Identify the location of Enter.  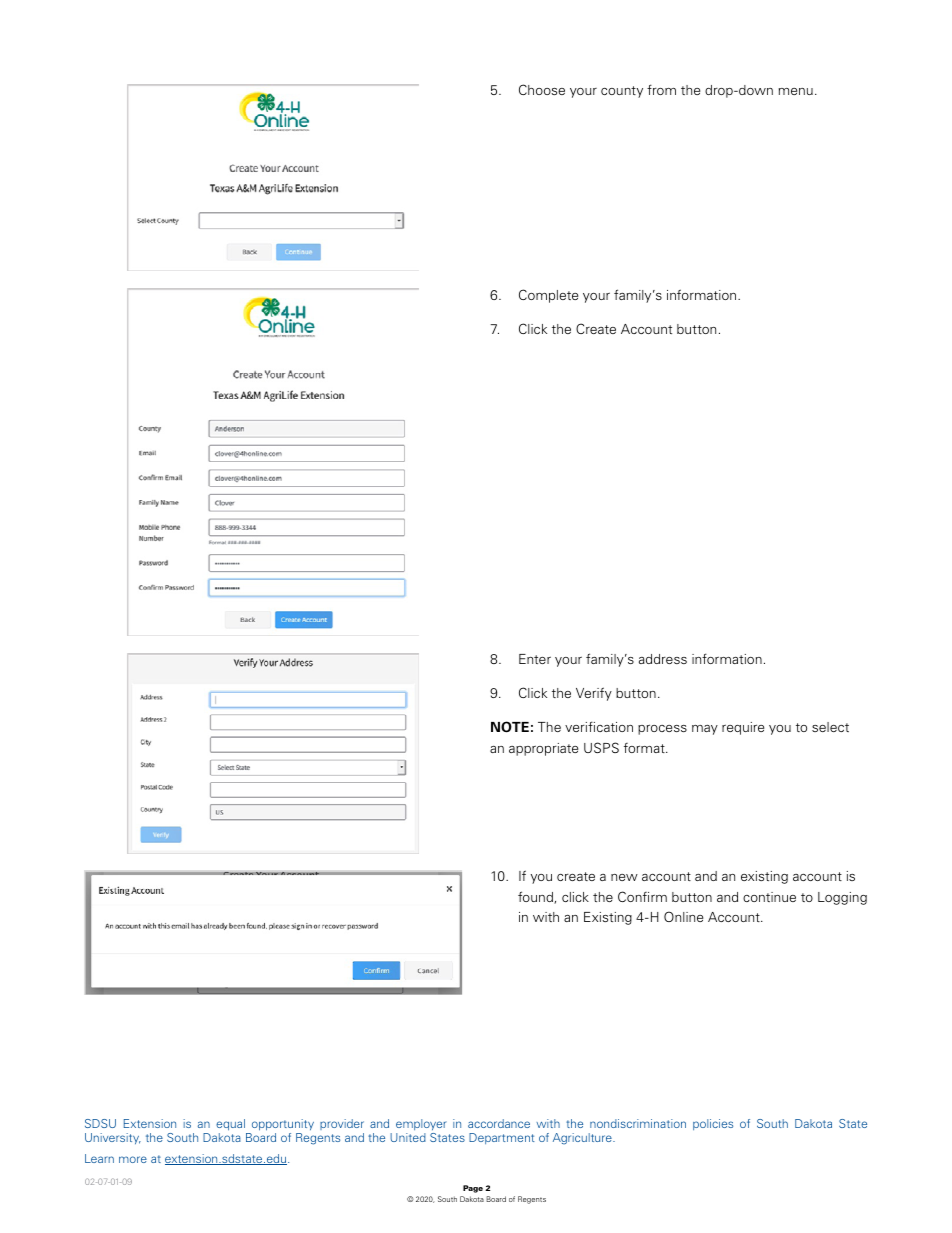
(535, 659).
